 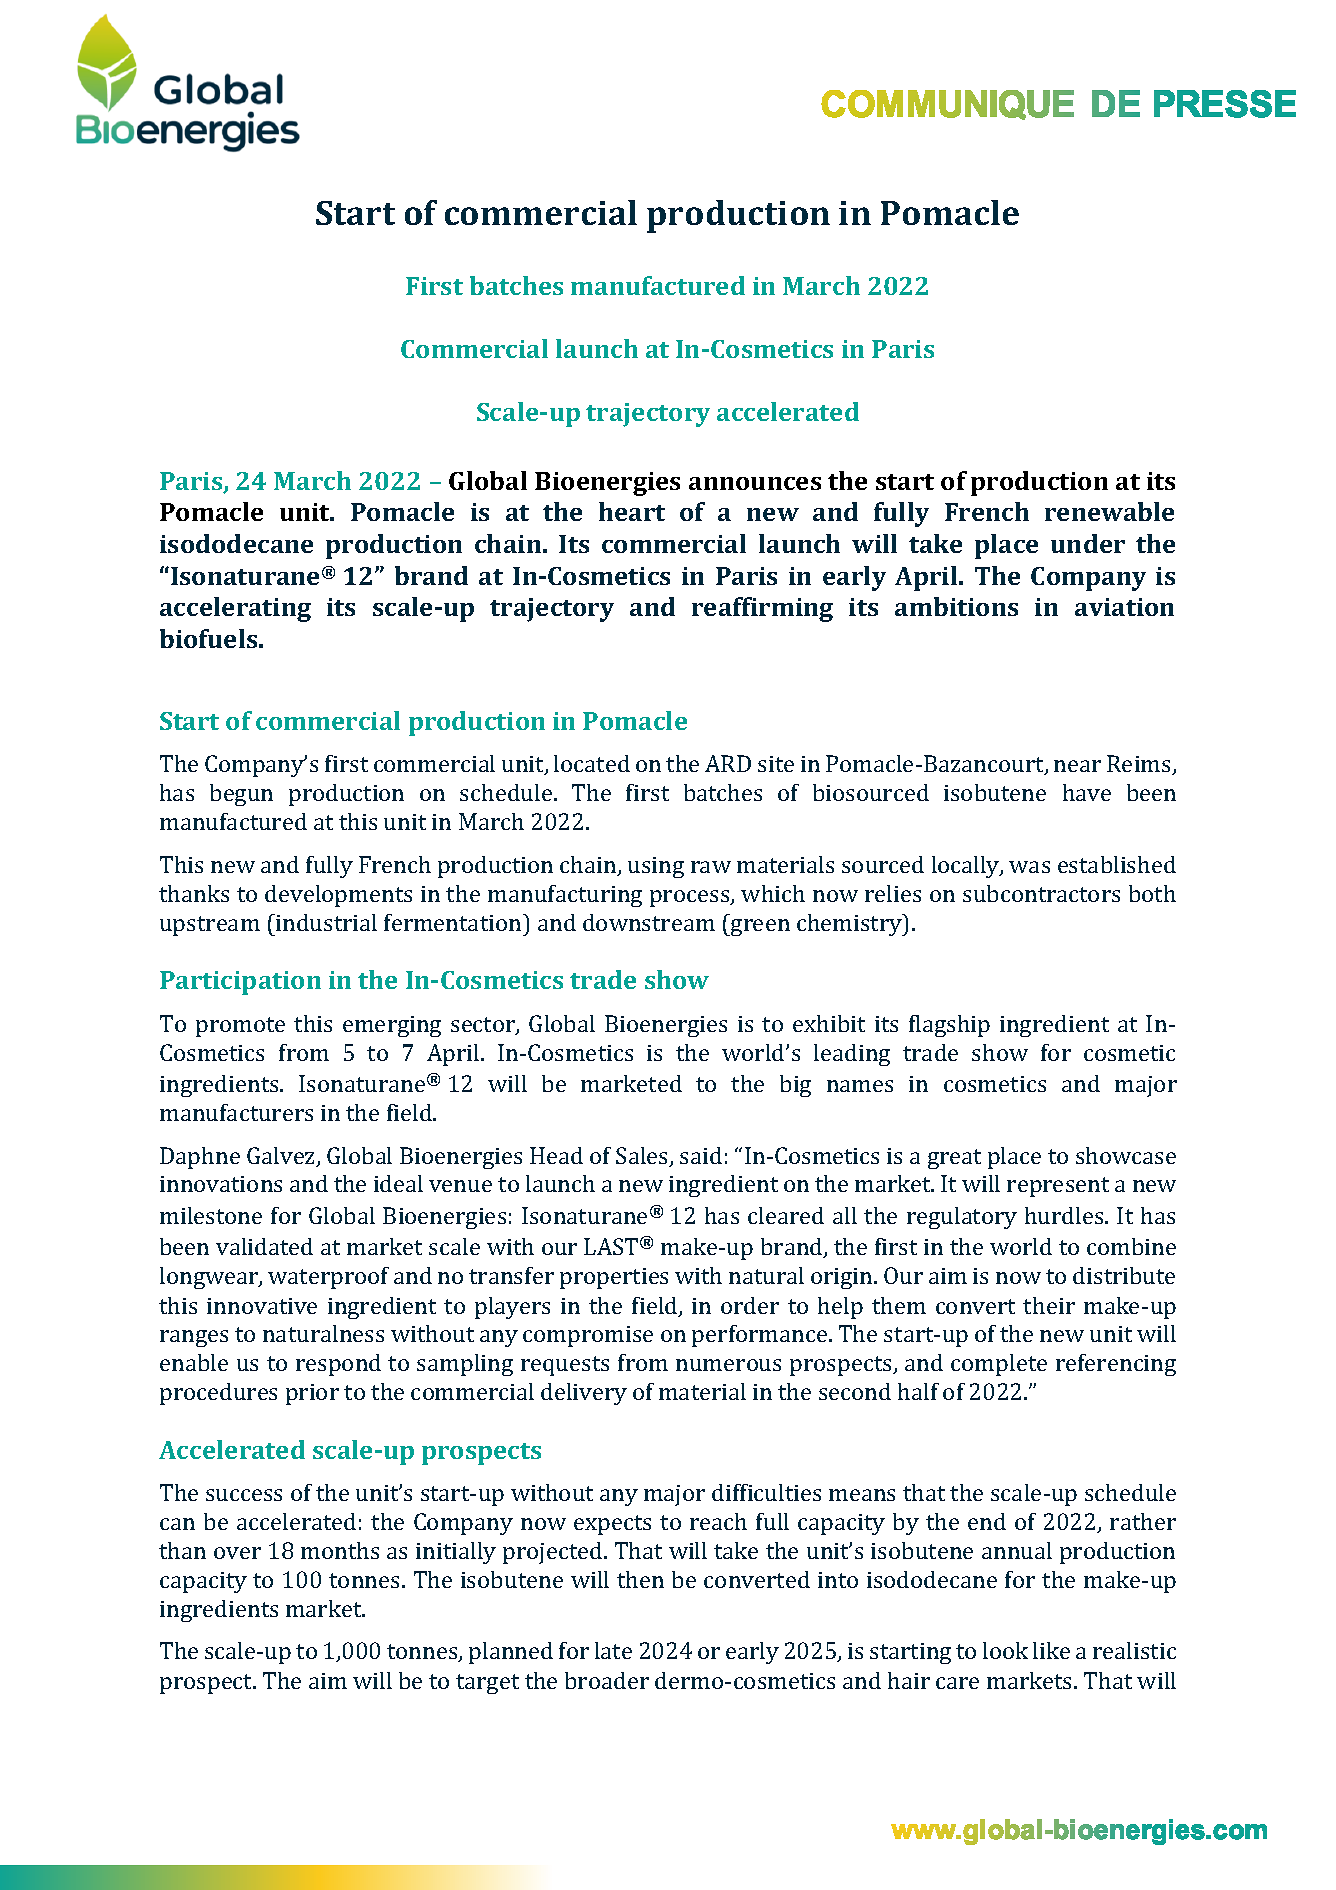 What do you see at coordinates (728, 763) in the screenshot?
I see `ARD` at bounding box center [728, 763].
